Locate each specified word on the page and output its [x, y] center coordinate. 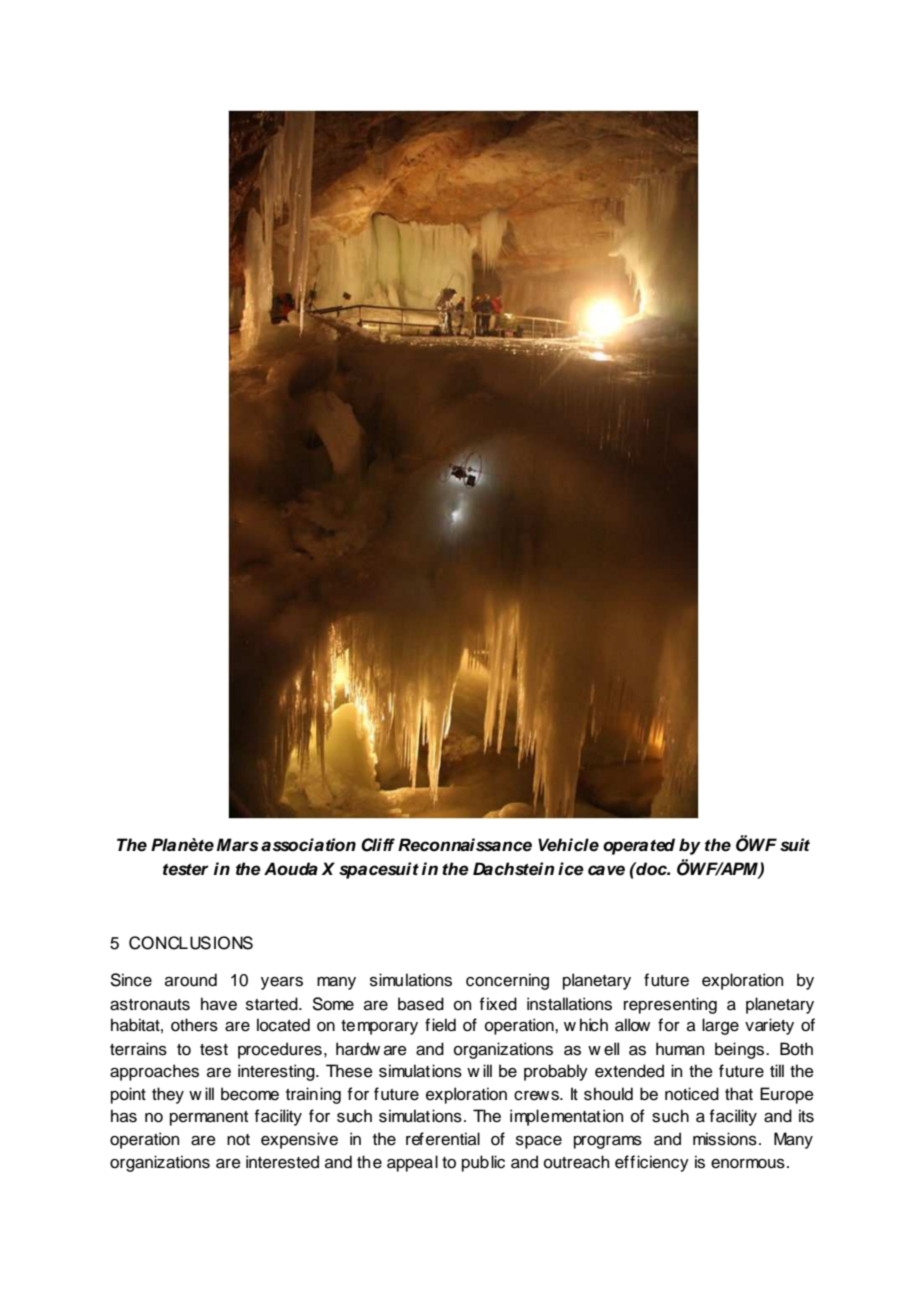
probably [556, 1072]
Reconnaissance [465, 845]
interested [282, 1162]
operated [639, 846]
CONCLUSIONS [191, 943]
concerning [507, 981]
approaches [154, 1072]
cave [606, 870]
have [219, 1004]
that [739, 1094]
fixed [498, 1004]
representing [670, 1005]
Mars [238, 845]
